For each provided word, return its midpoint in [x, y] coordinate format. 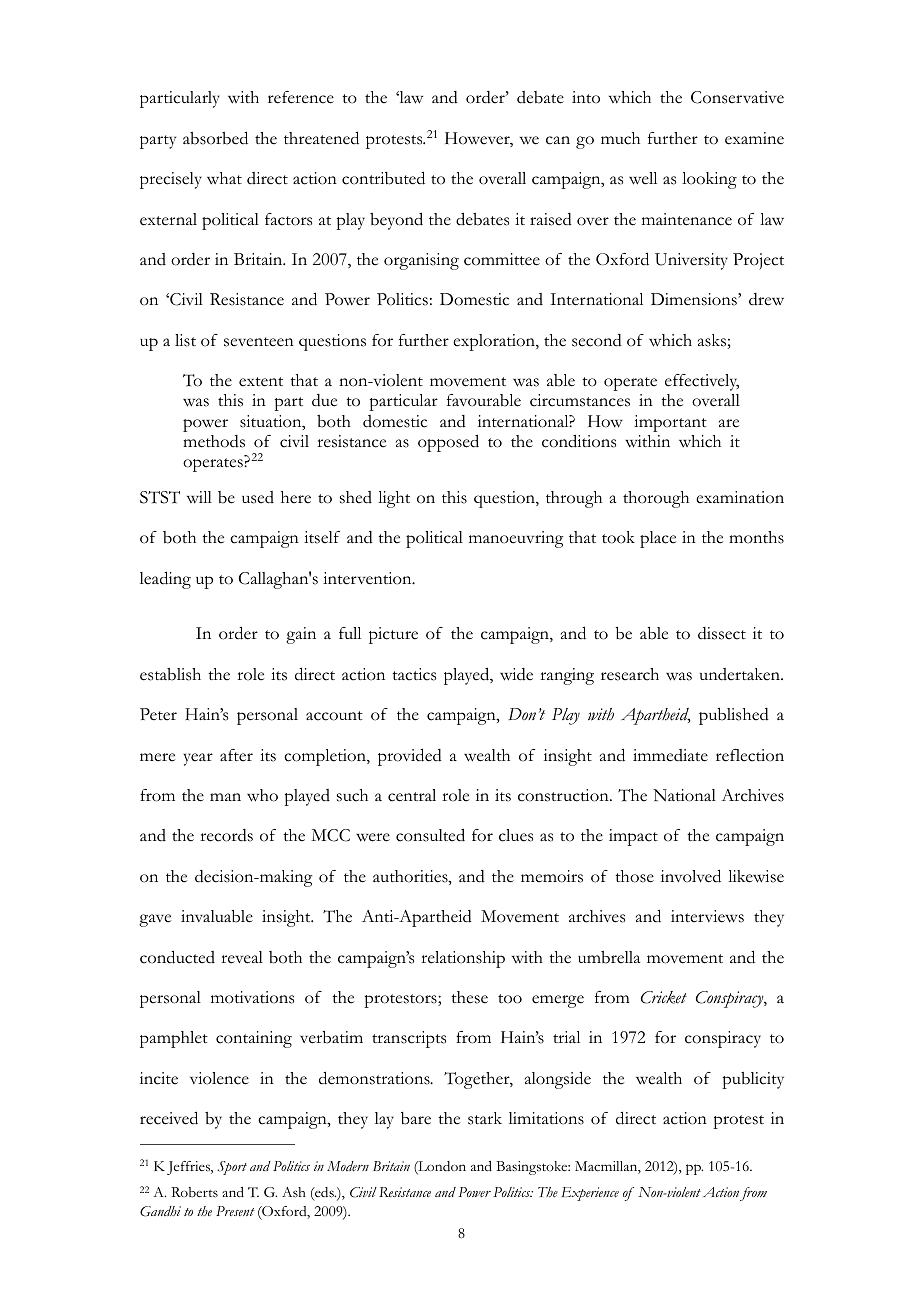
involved [691, 876]
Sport [232, 1168]
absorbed [215, 138]
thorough [656, 499]
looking [709, 180]
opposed [448, 443]
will [199, 497]
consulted [430, 835]
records [226, 835]
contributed [383, 178]
